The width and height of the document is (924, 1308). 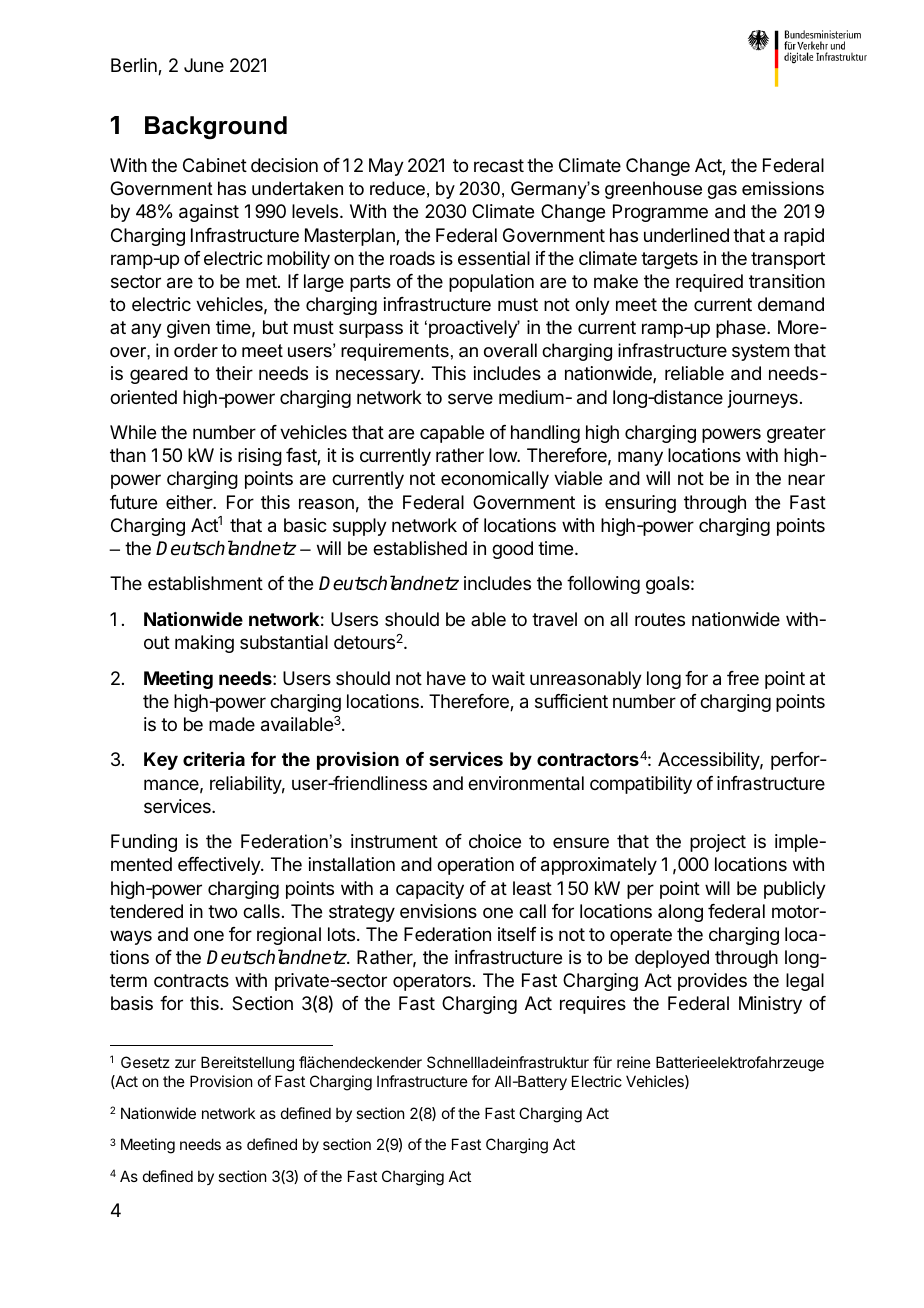 What do you see at coordinates (499, 166) in the document?
I see `recast` at bounding box center [499, 166].
